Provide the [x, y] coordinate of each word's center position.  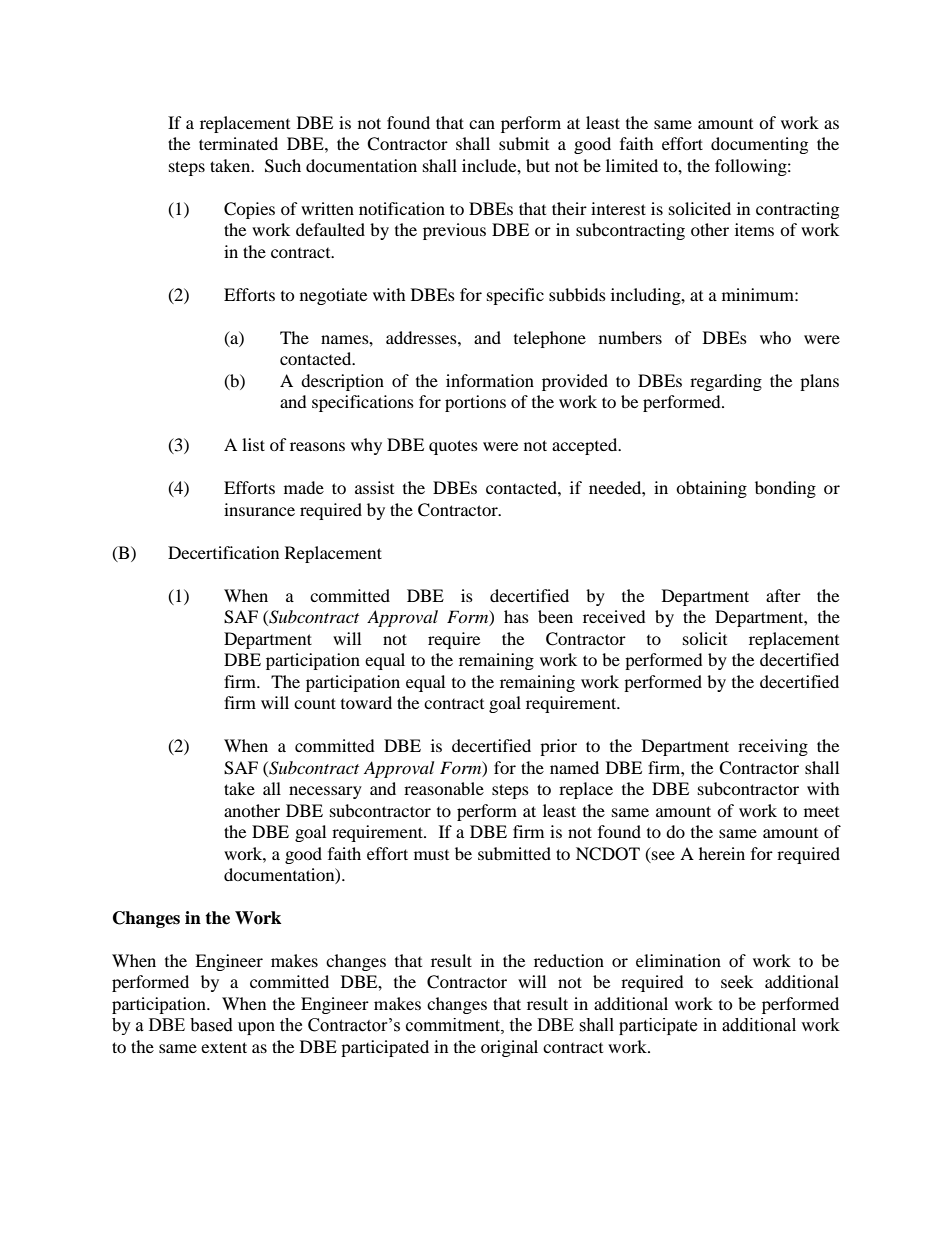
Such [283, 166]
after [783, 595]
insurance [259, 509]
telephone [550, 339]
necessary [325, 792]
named [574, 767]
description [342, 382]
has [516, 616]
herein [722, 853]
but [538, 165]
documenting [759, 145]
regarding [726, 382]
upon [256, 1028]
